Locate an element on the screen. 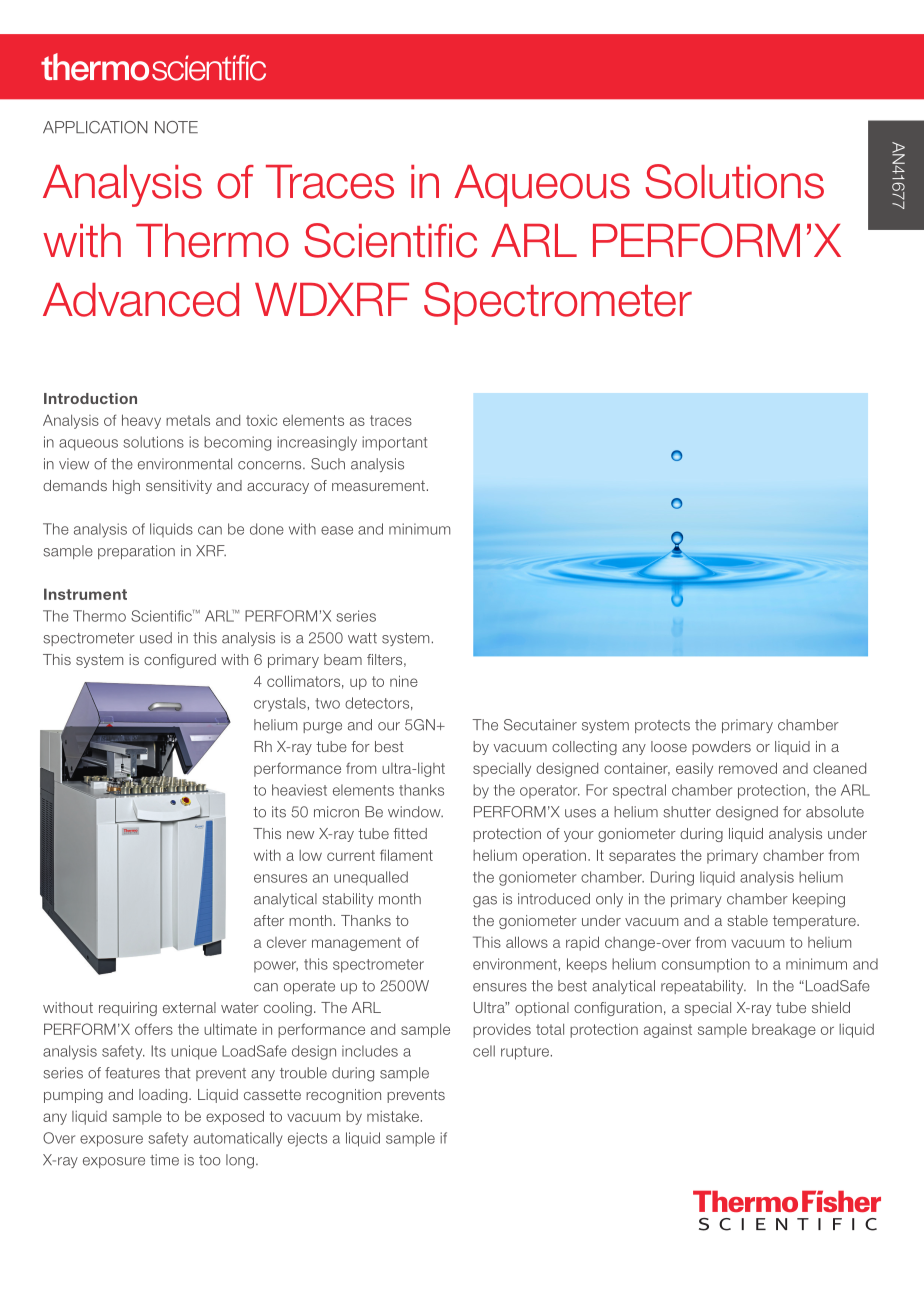  powders is located at coordinates (721, 748).
